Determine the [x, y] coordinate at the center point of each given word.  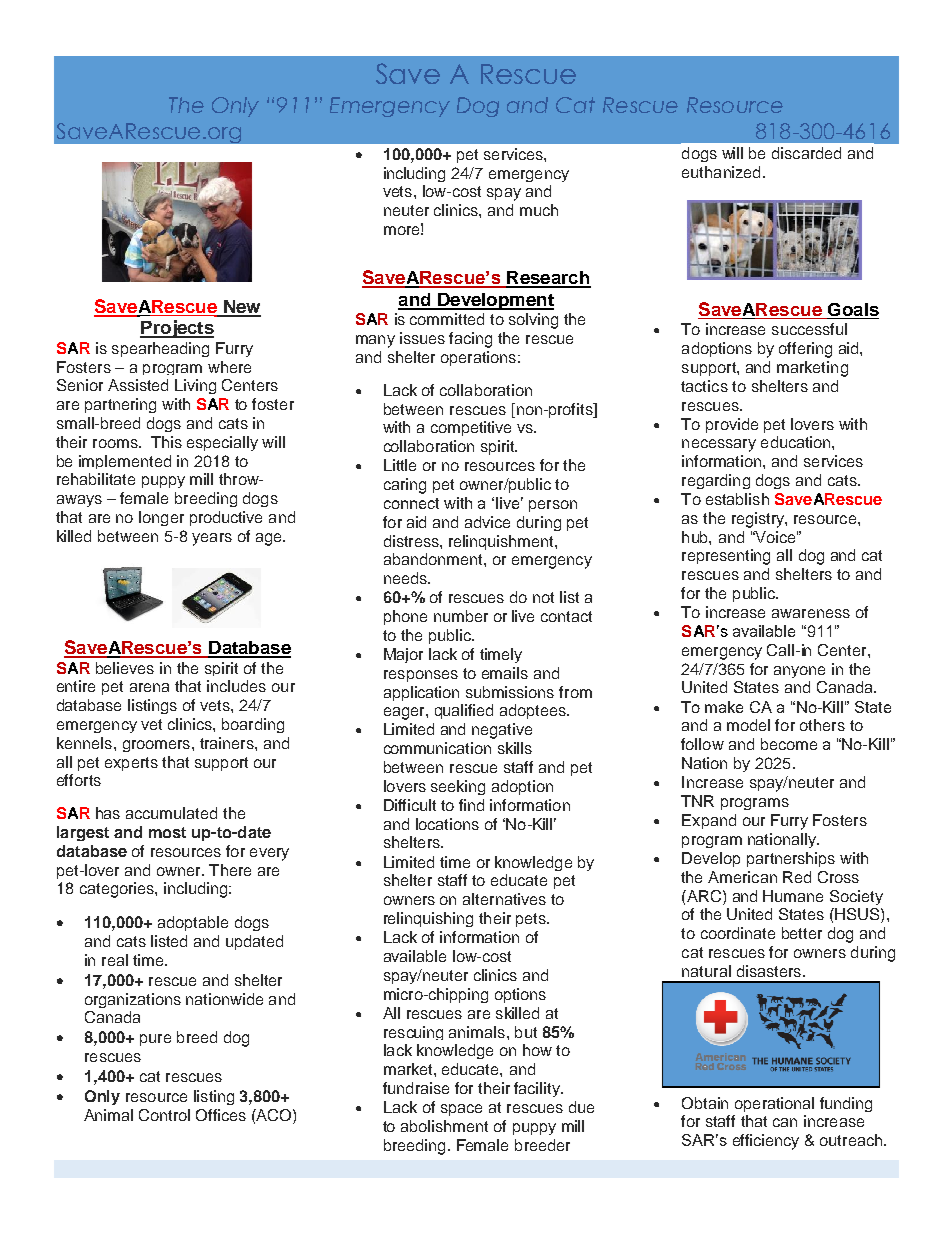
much [539, 210]
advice [487, 522]
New [241, 308]
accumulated [171, 813]
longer [161, 518]
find [471, 805]
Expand [709, 821]
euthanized [721, 172]
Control [164, 1115]
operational [774, 1104]
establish [737, 499]
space [461, 1110]
